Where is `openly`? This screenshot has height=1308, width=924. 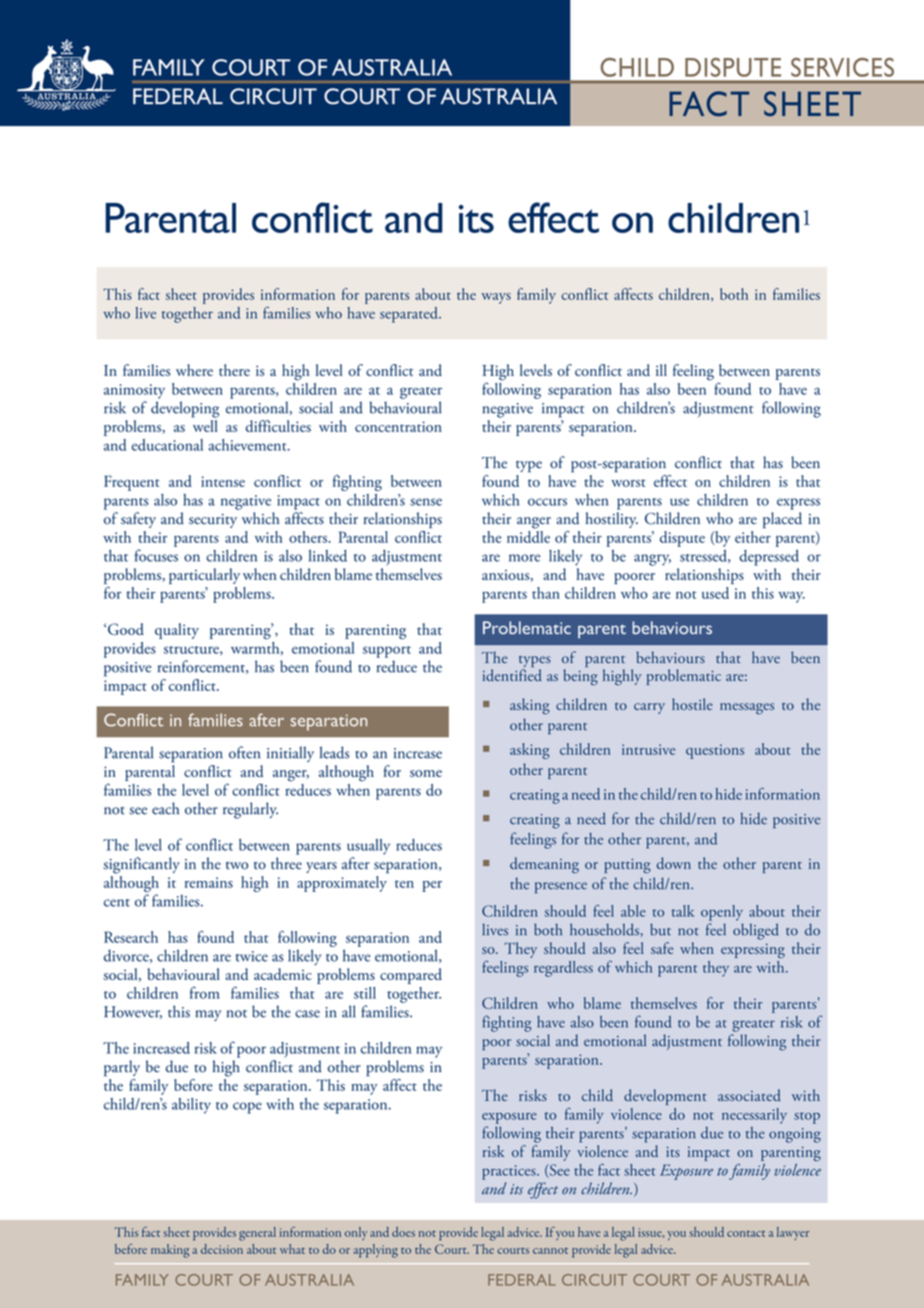 openly is located at coordinates (722, 913).
